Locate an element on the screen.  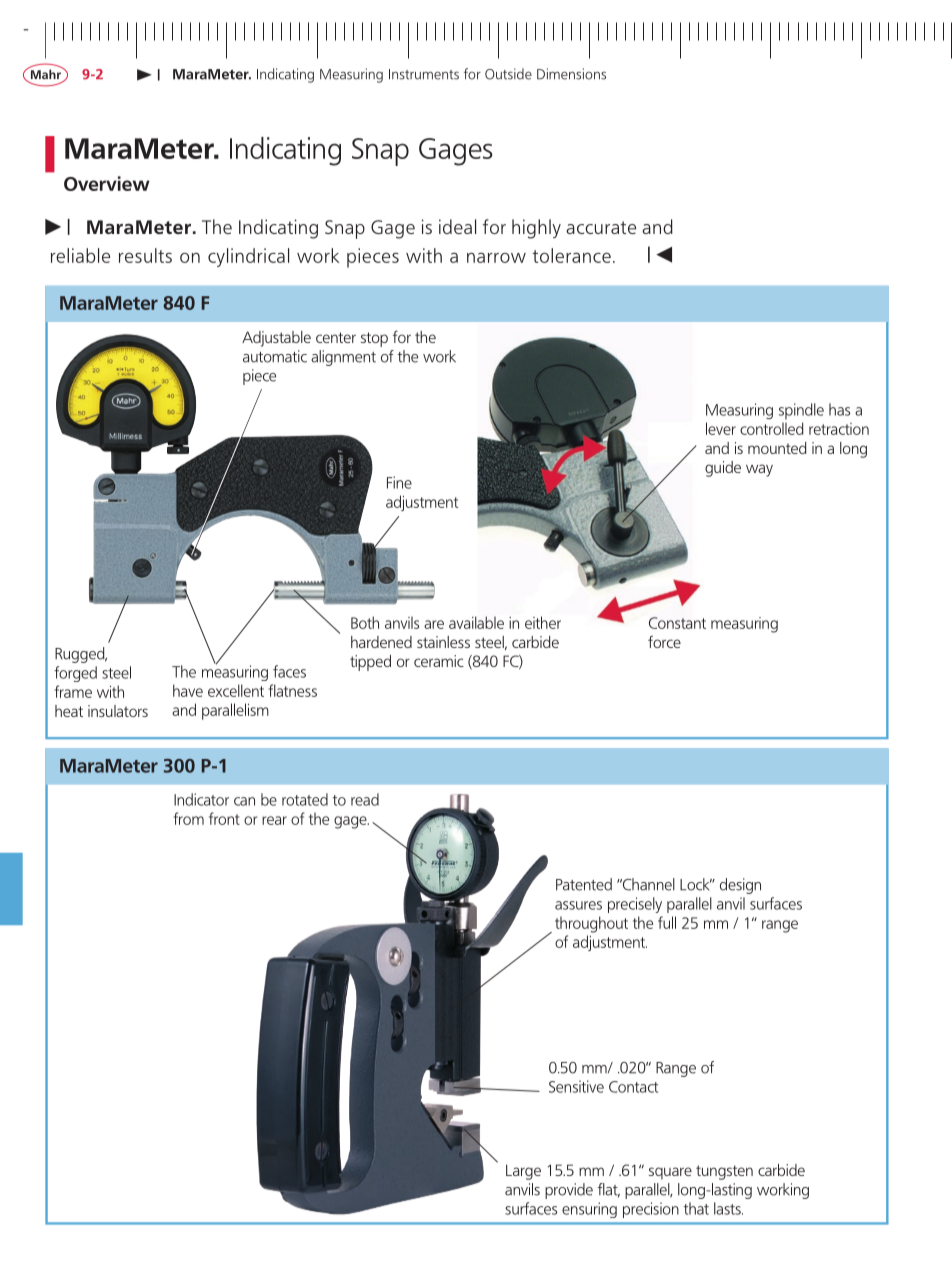
controlled is located at coordinates (771, 428).
